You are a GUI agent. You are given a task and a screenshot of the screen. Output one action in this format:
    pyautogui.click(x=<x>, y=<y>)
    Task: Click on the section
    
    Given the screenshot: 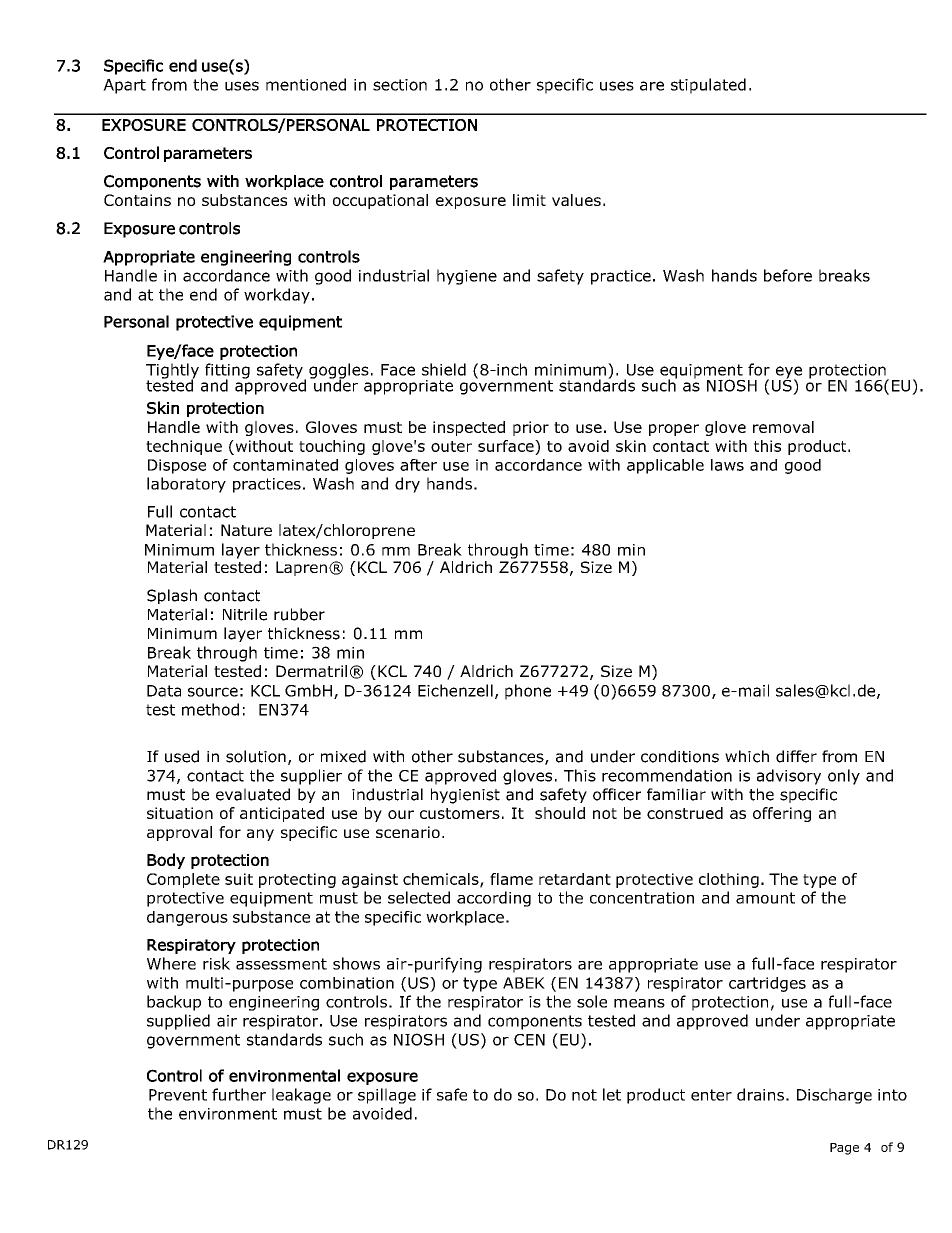 What is the action you would take?
    pyautogui.click(x=400, y=85)
